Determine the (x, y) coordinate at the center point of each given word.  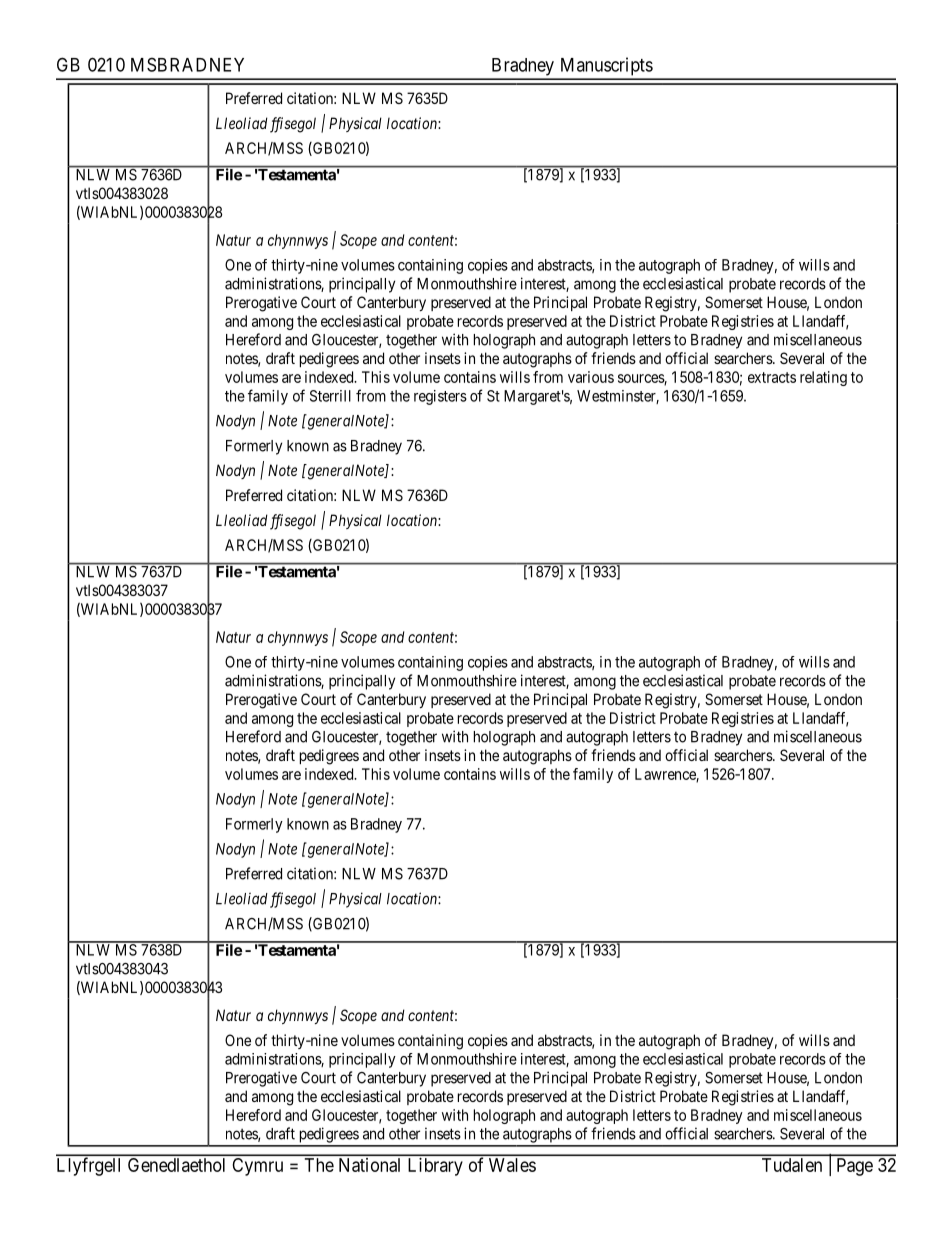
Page (855, 1167)
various (591, 377)
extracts (772, 377)
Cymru (258, 1167)
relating (823, 378)
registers (440, 397)
